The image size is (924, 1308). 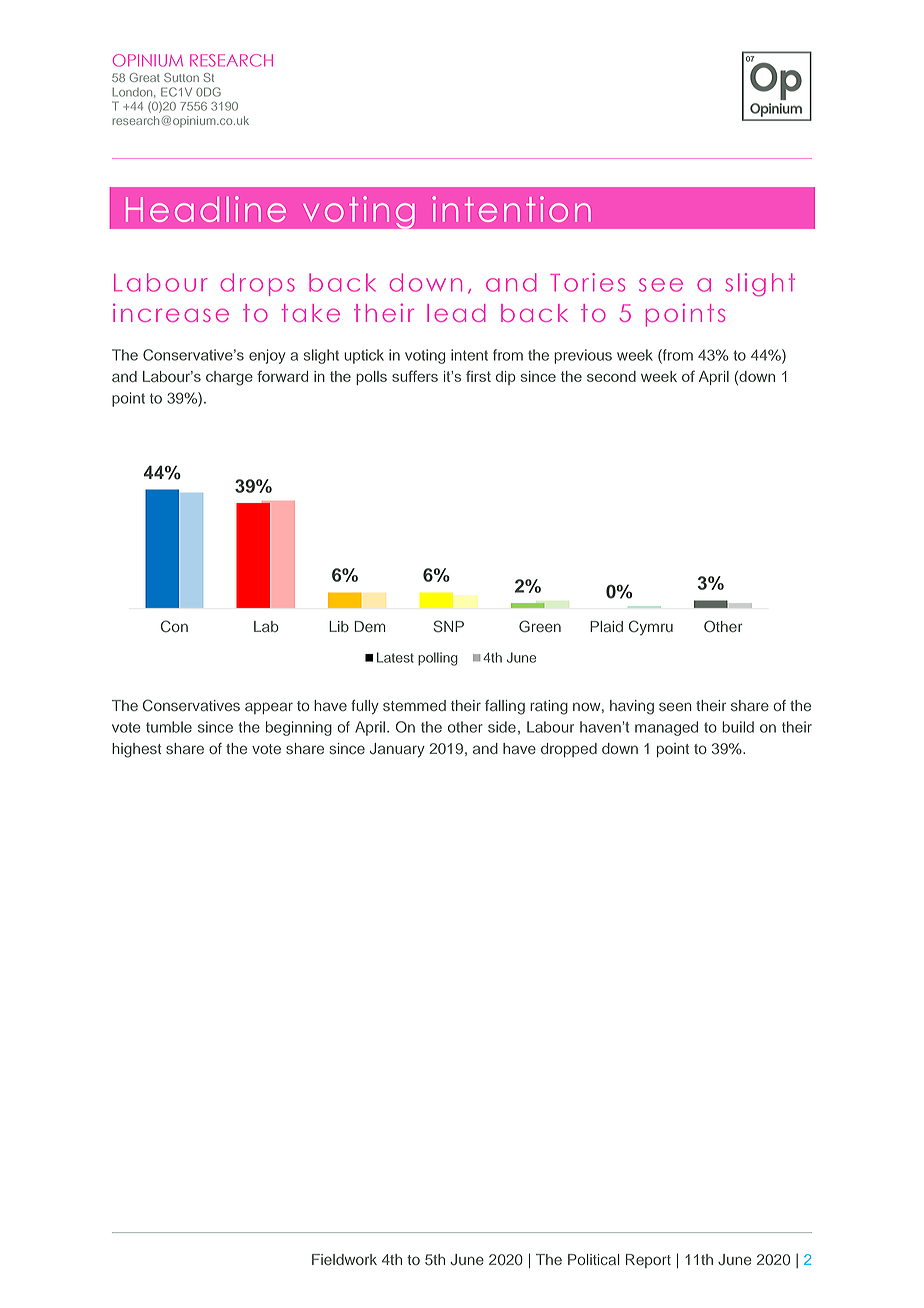 I want to click on seen, so click(x=675, y=706).
